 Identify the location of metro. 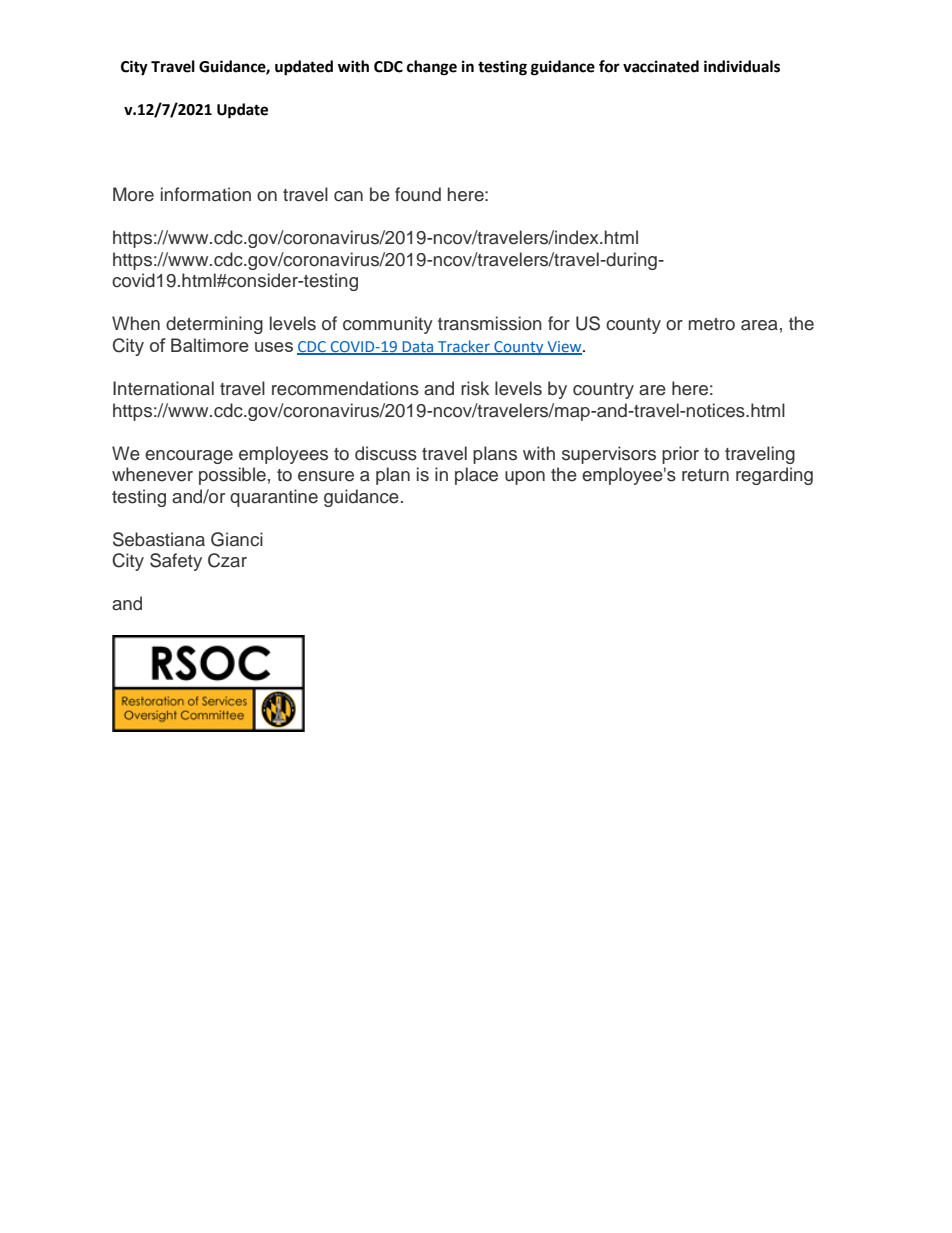
(712, 324).
